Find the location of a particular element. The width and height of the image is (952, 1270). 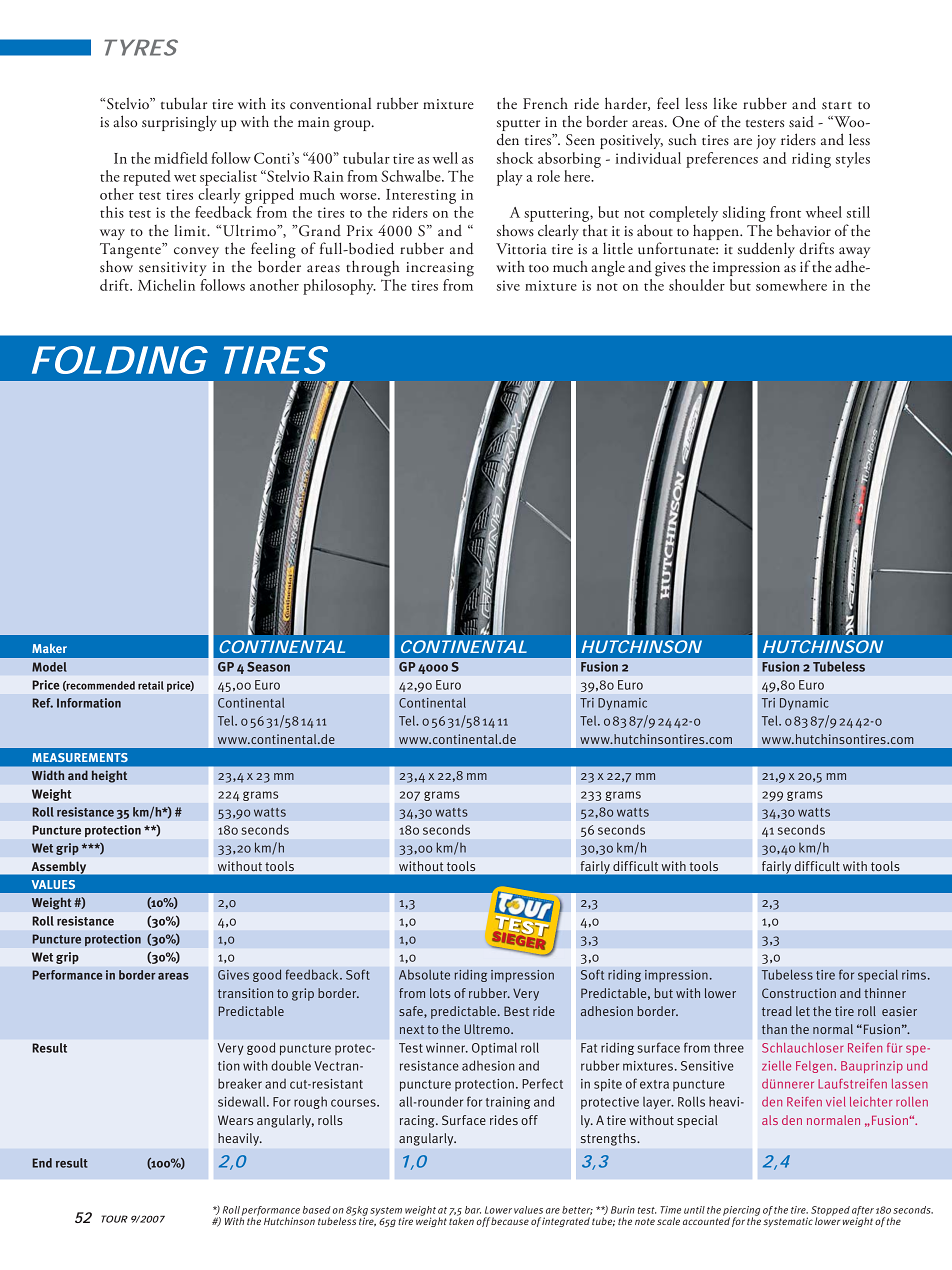

said is located at coordinates (801, 122).
